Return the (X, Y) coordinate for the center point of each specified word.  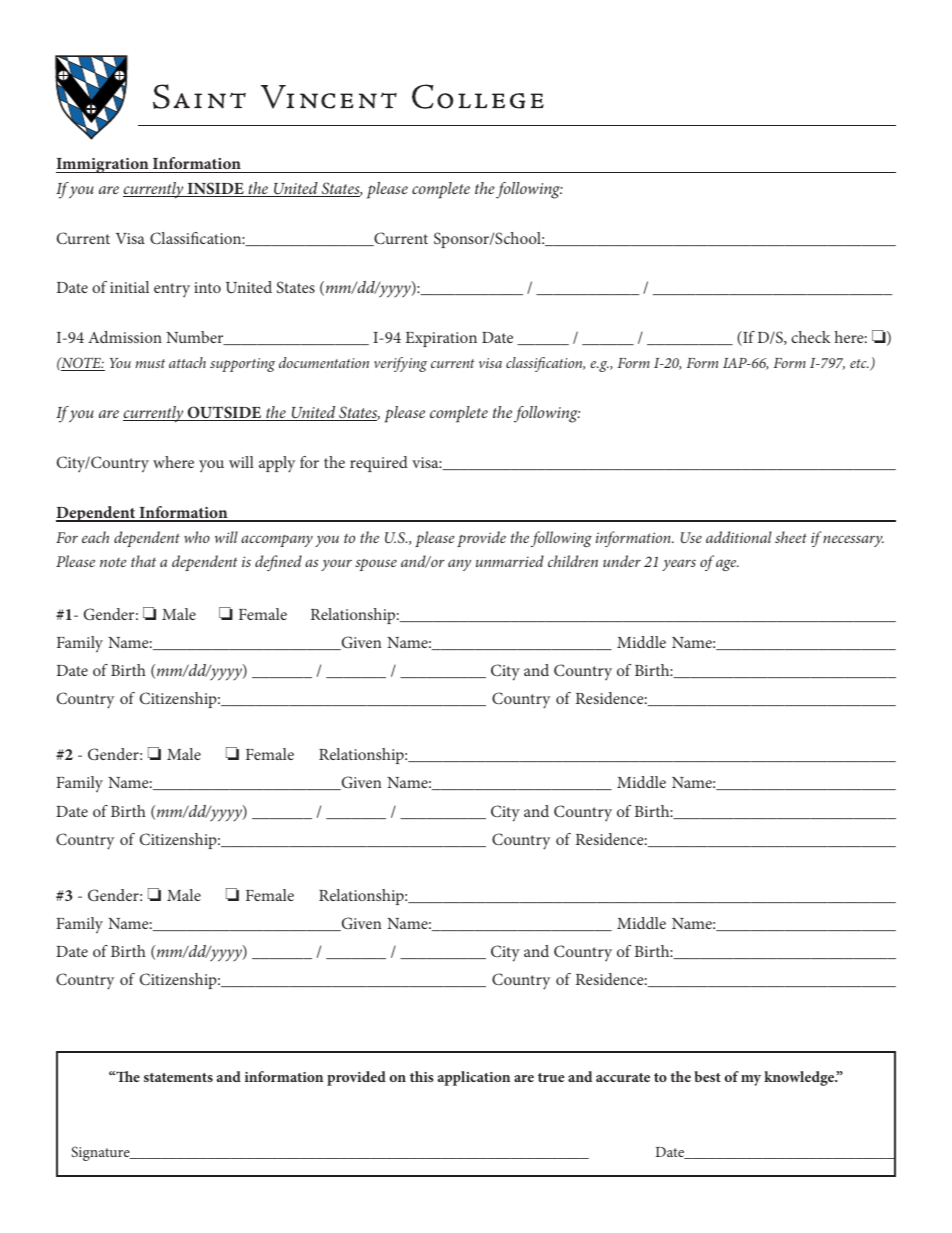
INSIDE (215, 189)
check (811, 337)
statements (178, 1077)
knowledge (800, 1078)
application (474, 1078)
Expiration (441, 339)
